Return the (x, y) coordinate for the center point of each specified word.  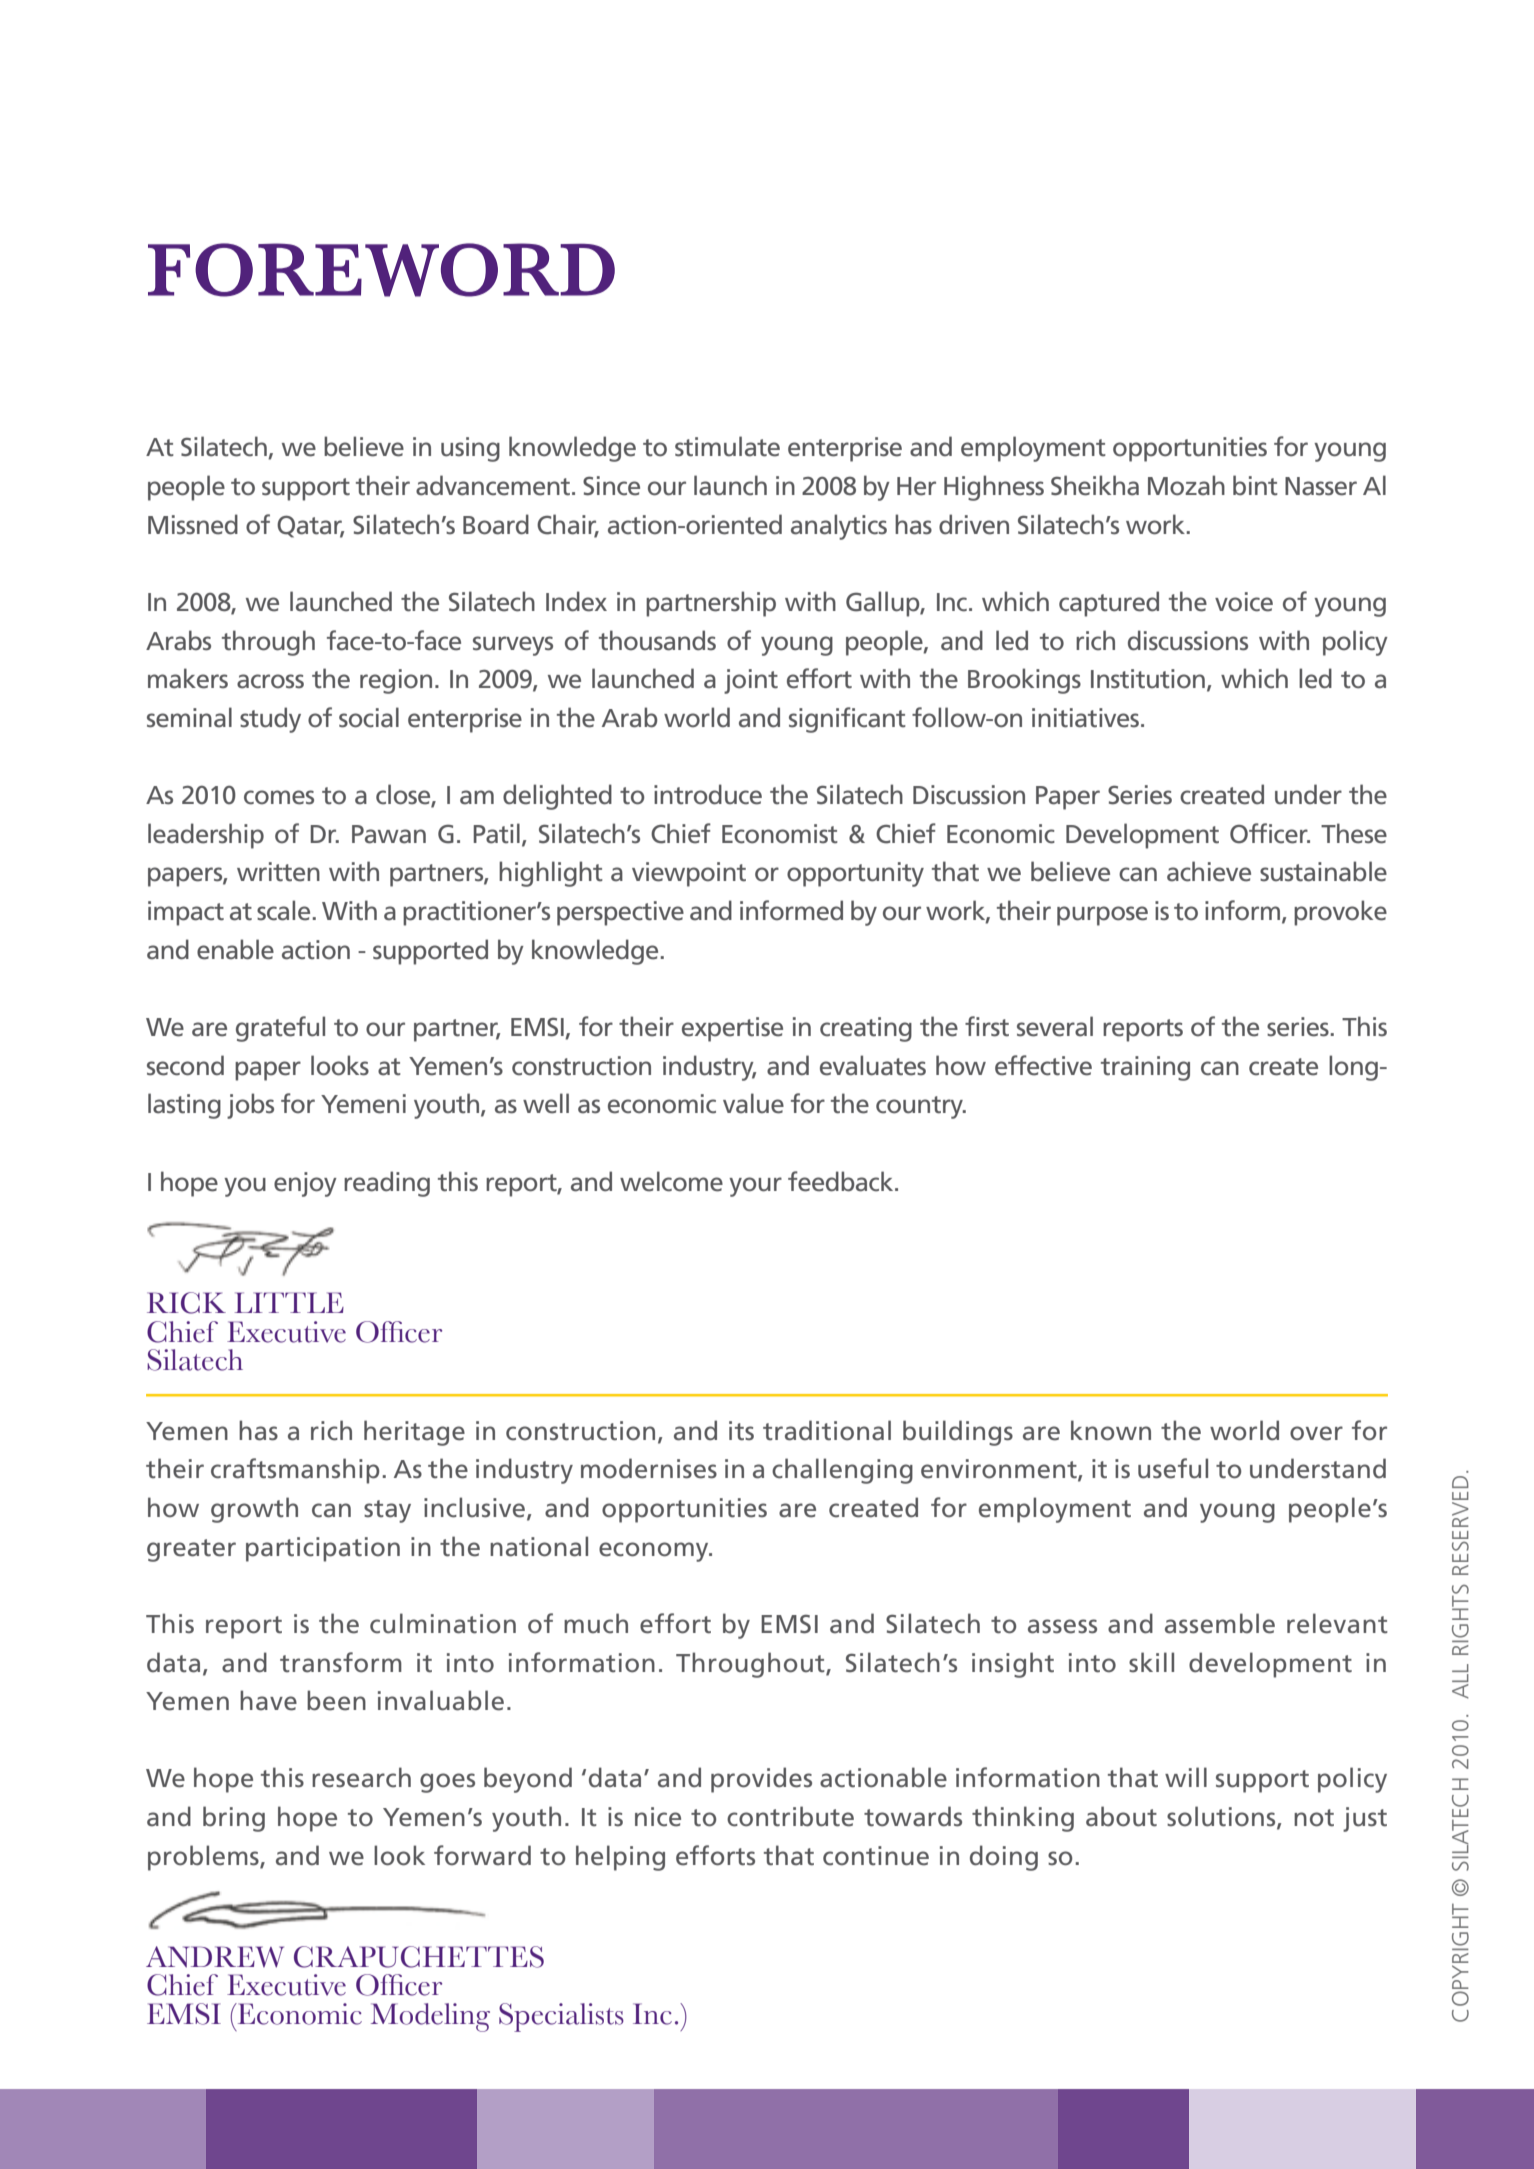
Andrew (215, 1957)
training (1145, 1068)
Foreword (381, 270)
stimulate (727, 446)
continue (876, 1856)
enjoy (305, 1184)
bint (1255, 485)
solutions (1222, 1817)
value (753, 1103)
